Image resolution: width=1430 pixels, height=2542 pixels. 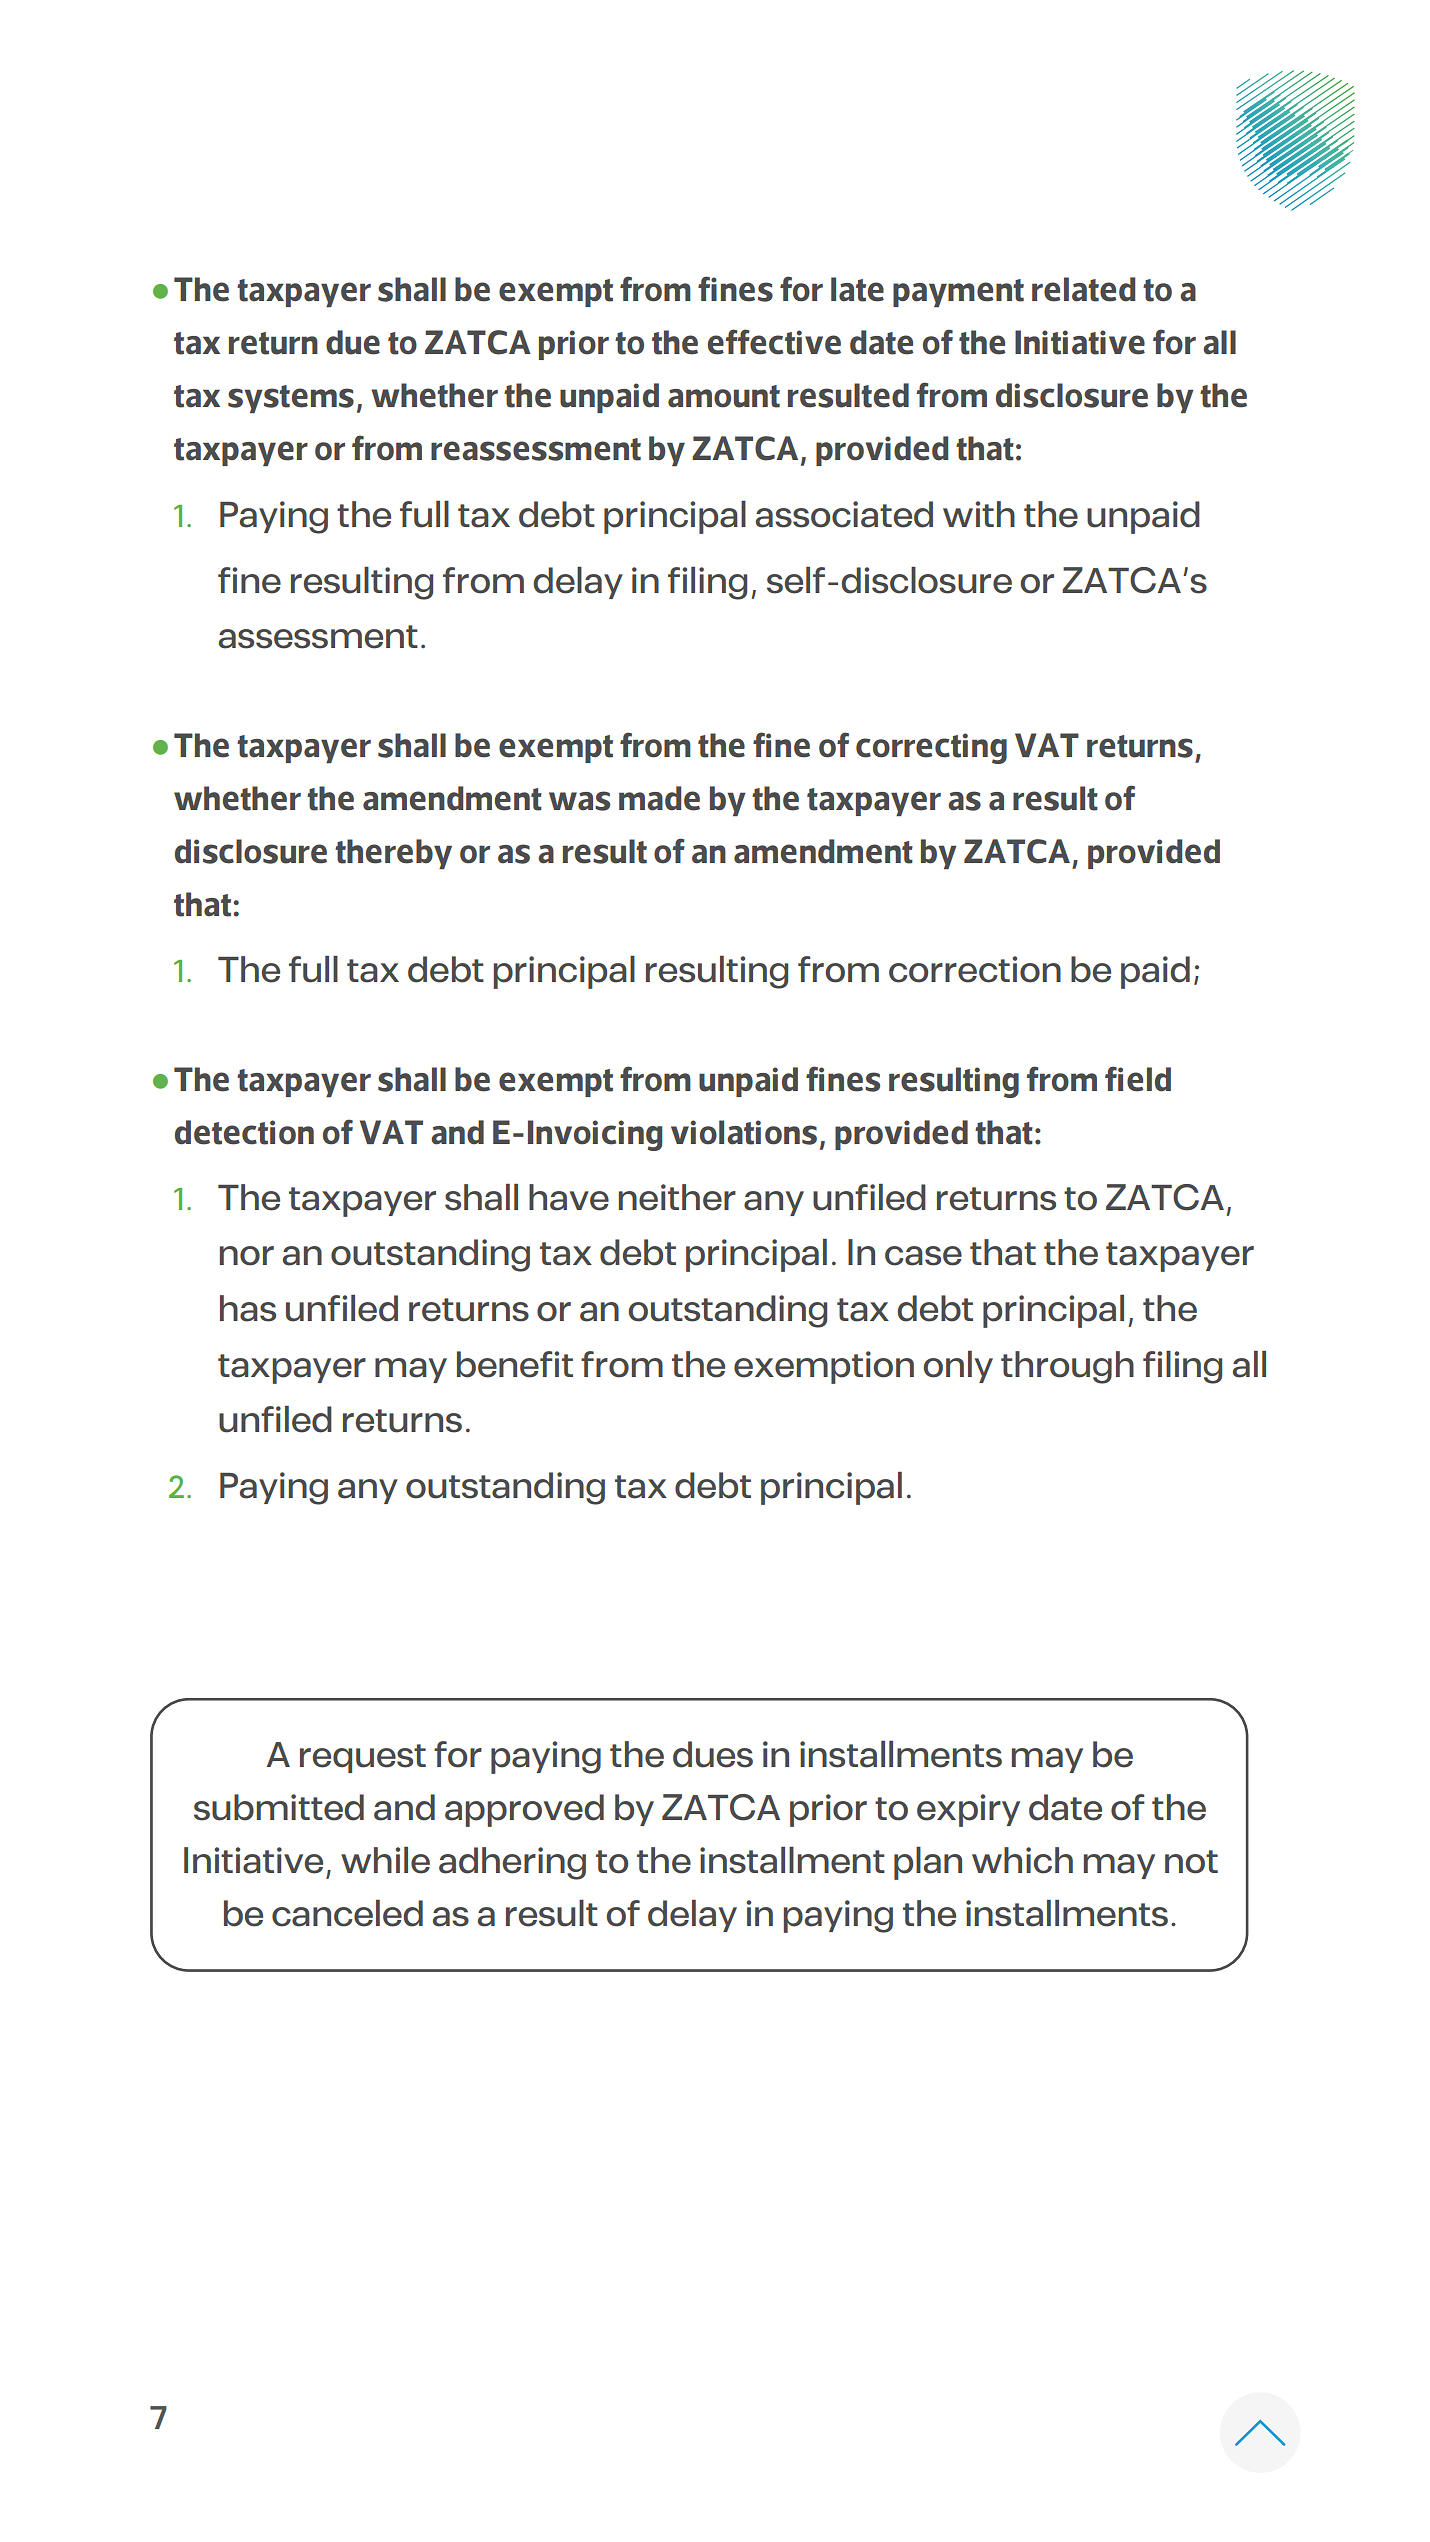 What do you see at coordinates (1067, 1367) in the screenshot?
I see `through` at bounding box center [1067, 1367].
